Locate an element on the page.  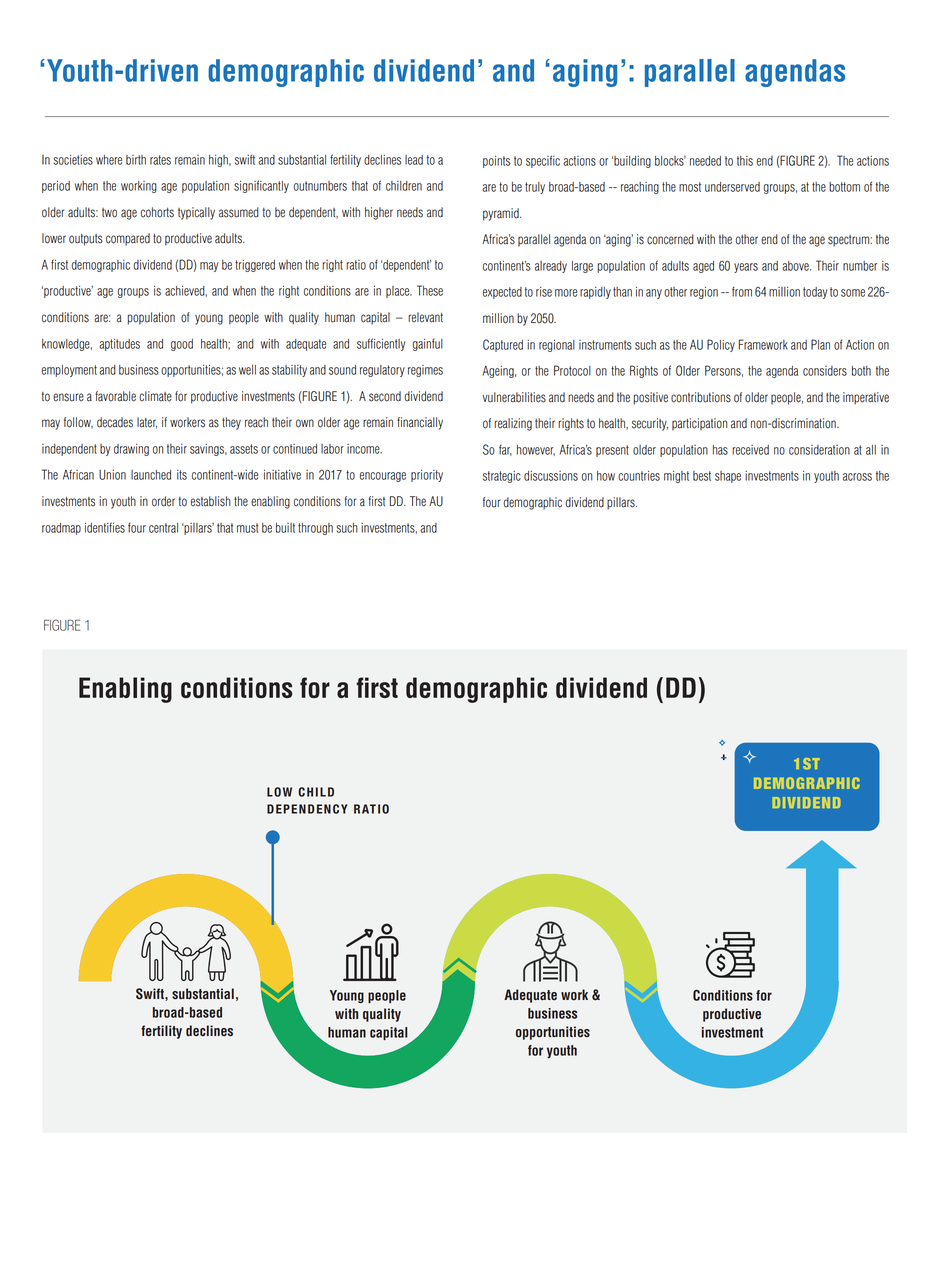
central is located at coordinates (163, 528).
